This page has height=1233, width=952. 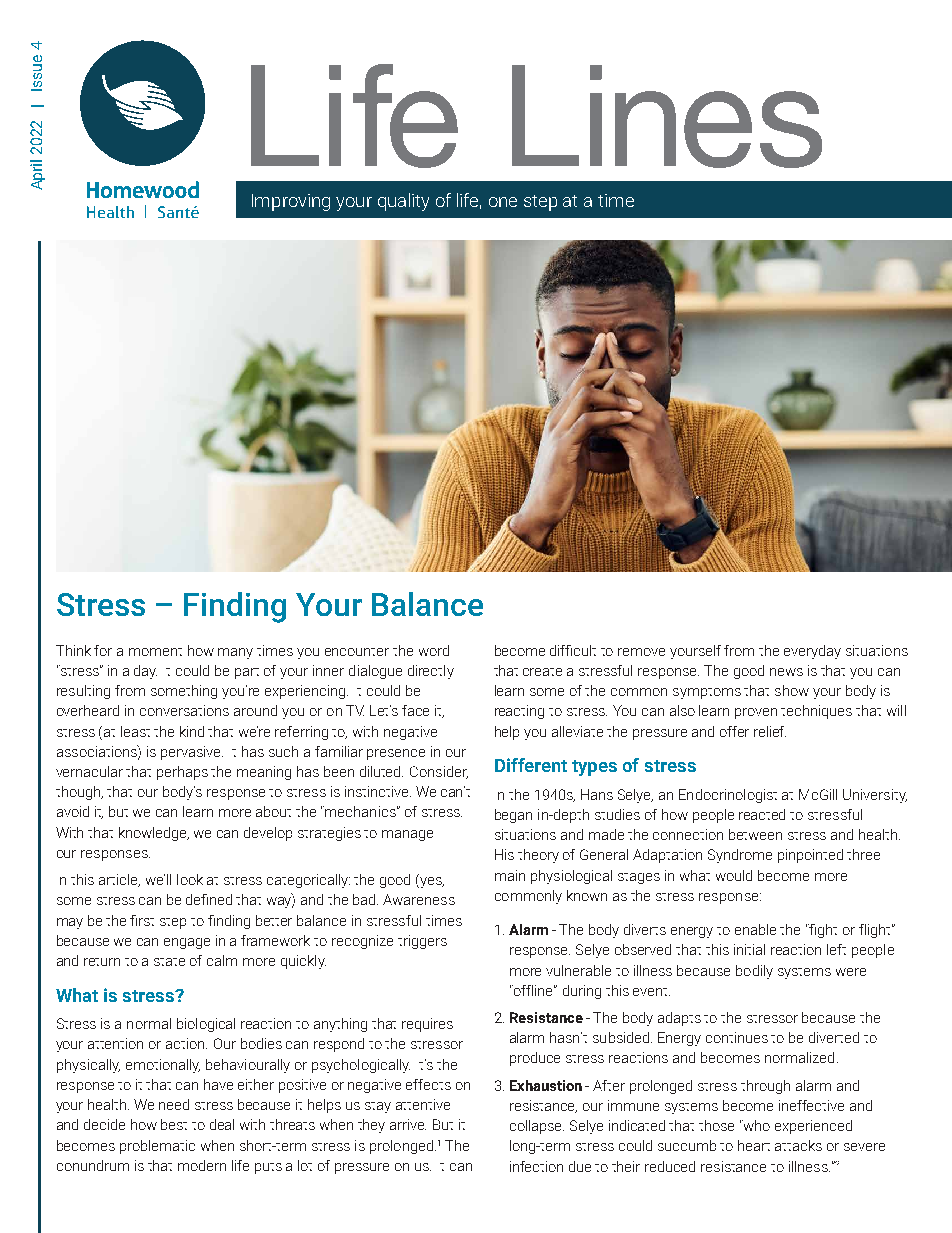 I want to click on Improving, so click(x=291, y=202).
